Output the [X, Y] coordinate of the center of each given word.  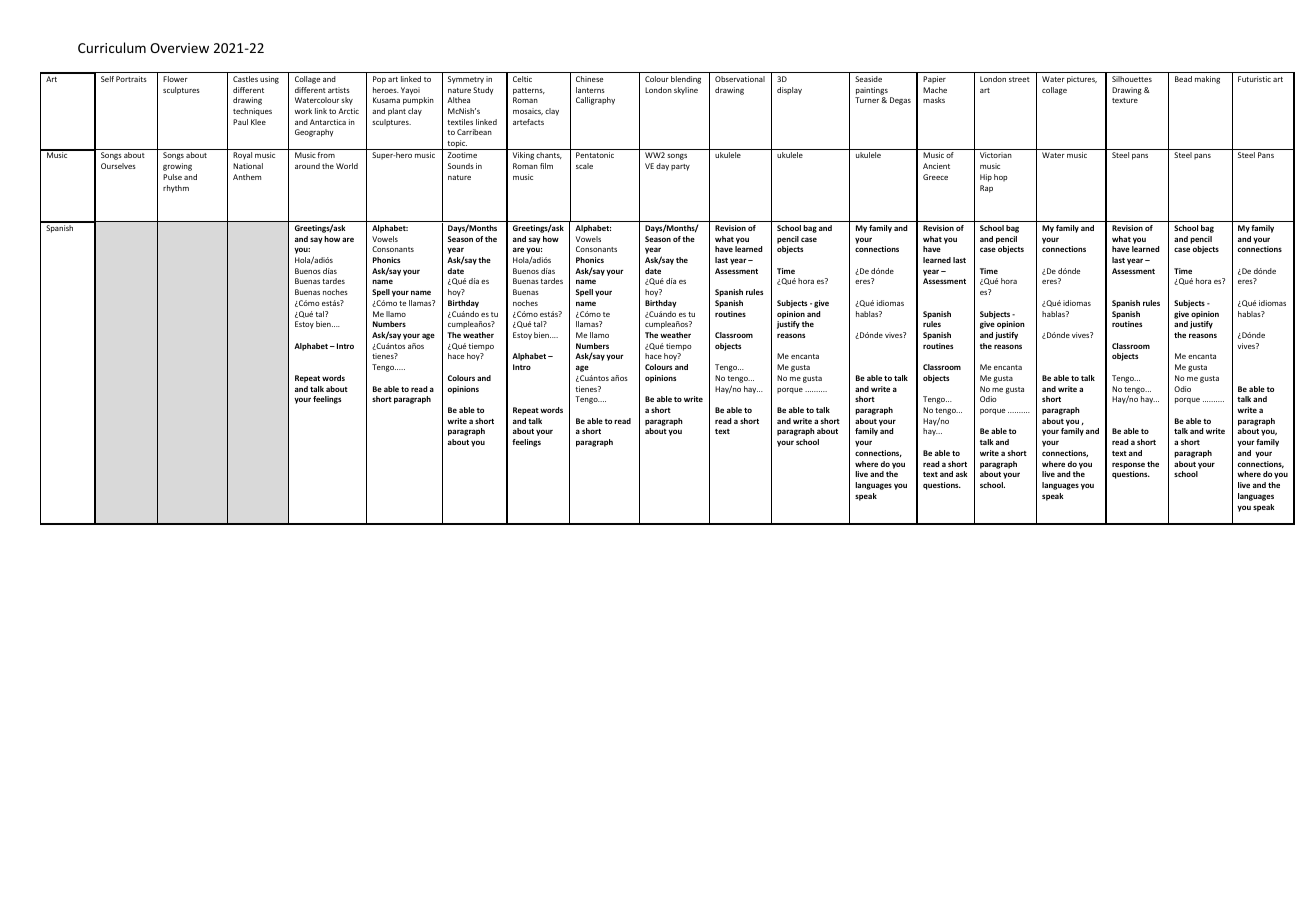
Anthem [247, 177]
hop [1000, 178]
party [680, 167]
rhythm [176, 189]
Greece [935, 177]
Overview [179, 48]
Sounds [461, 166]
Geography [314, 133]
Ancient [936, 166]
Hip [986, 178]
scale [584, 166]
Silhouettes [1132, 79]
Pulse [172, 177]
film [546, 166]
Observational [740, 79]
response [1128, 465]
